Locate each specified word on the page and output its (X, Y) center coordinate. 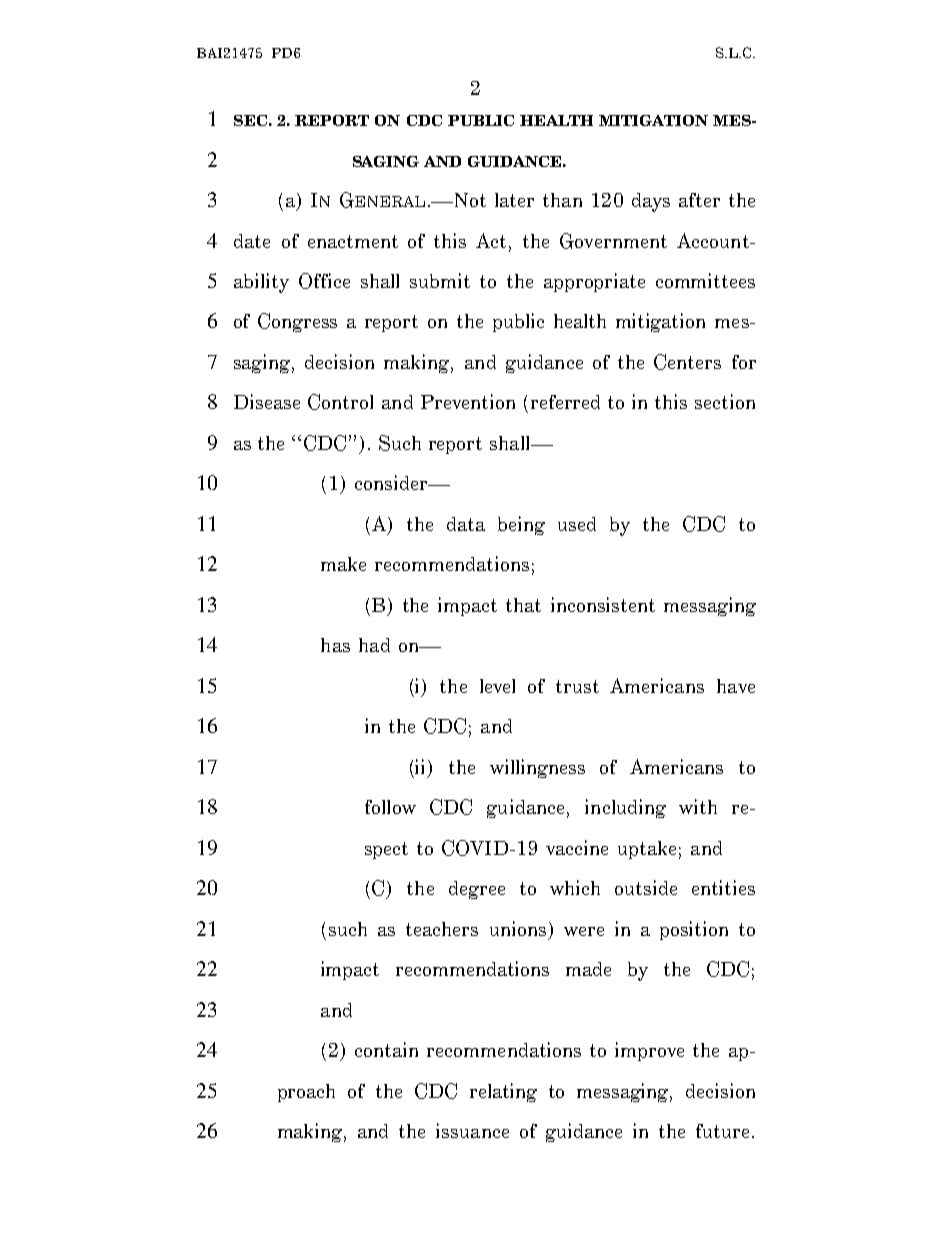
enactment (353, 241)
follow (390, 807)
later (514, 200)
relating (503, 1092)
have (736, 686)
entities (723, 887)
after (699, 200)
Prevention (468, 401)
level (497, 686)
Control (340, 402)
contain (386, 1049)
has (335, 645)
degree (477, 890)
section (725, 401)
